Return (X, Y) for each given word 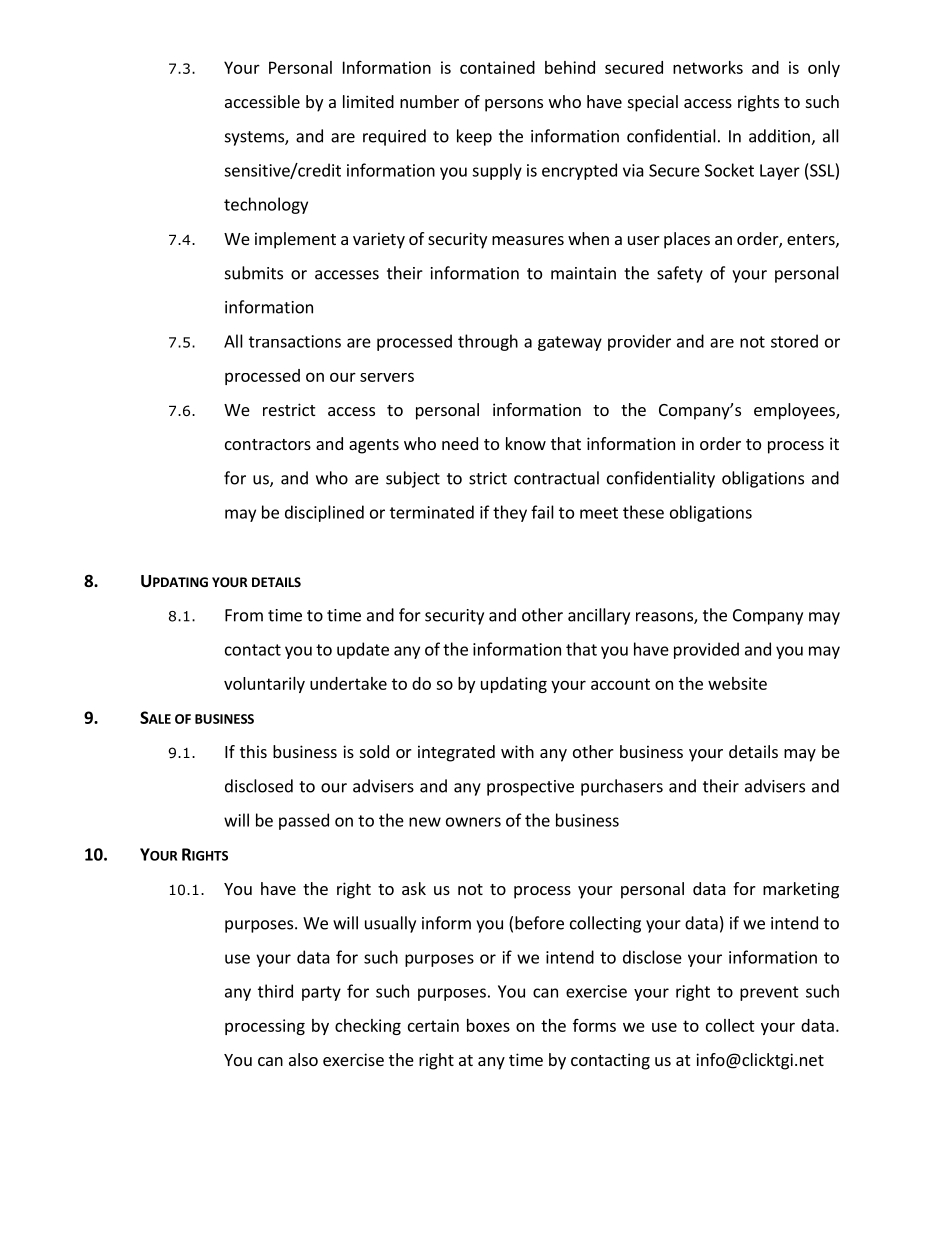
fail (542, 512)
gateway (570, 343)
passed (304, 821)
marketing (801, 890)
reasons (665, 618)
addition (780, 137)
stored (794, 341)
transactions (295, 341)
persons (514, 105)
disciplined (324, 513)
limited (368, 101)
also (303, 1059)
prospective (530, 788)
